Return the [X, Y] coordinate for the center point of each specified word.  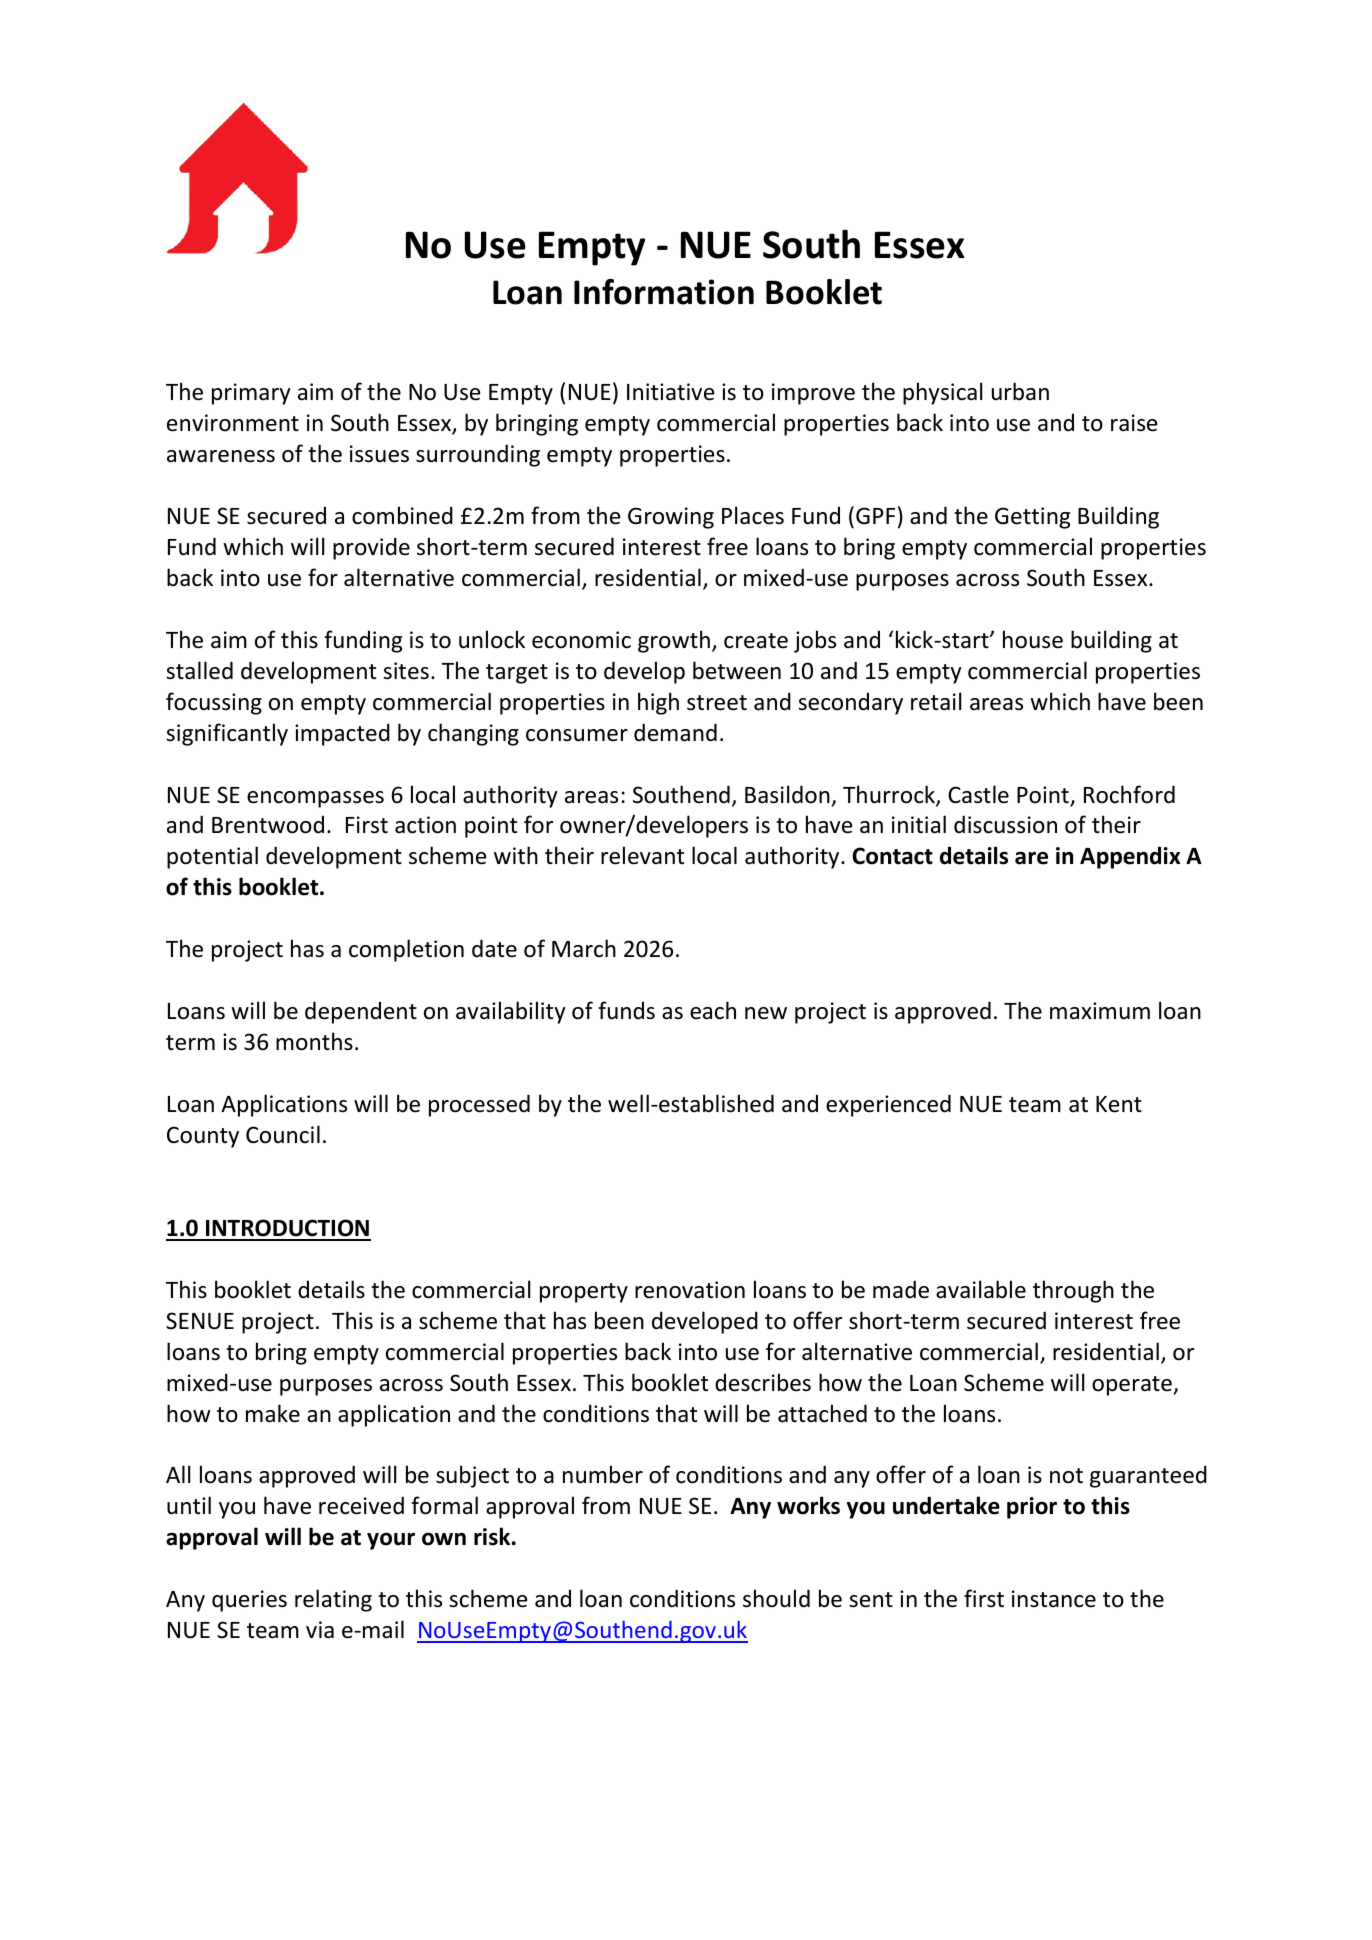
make [273, 1413]
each [713, 1010]
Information [664, 292]
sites [406, 671]
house [1033, 639]
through [1073, 1291]
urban [1020, 391]
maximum [1100, 1011]
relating [333, 1600]
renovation [690, 1290]
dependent [361, 1012]
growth [674, 641]
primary [251, 394]
